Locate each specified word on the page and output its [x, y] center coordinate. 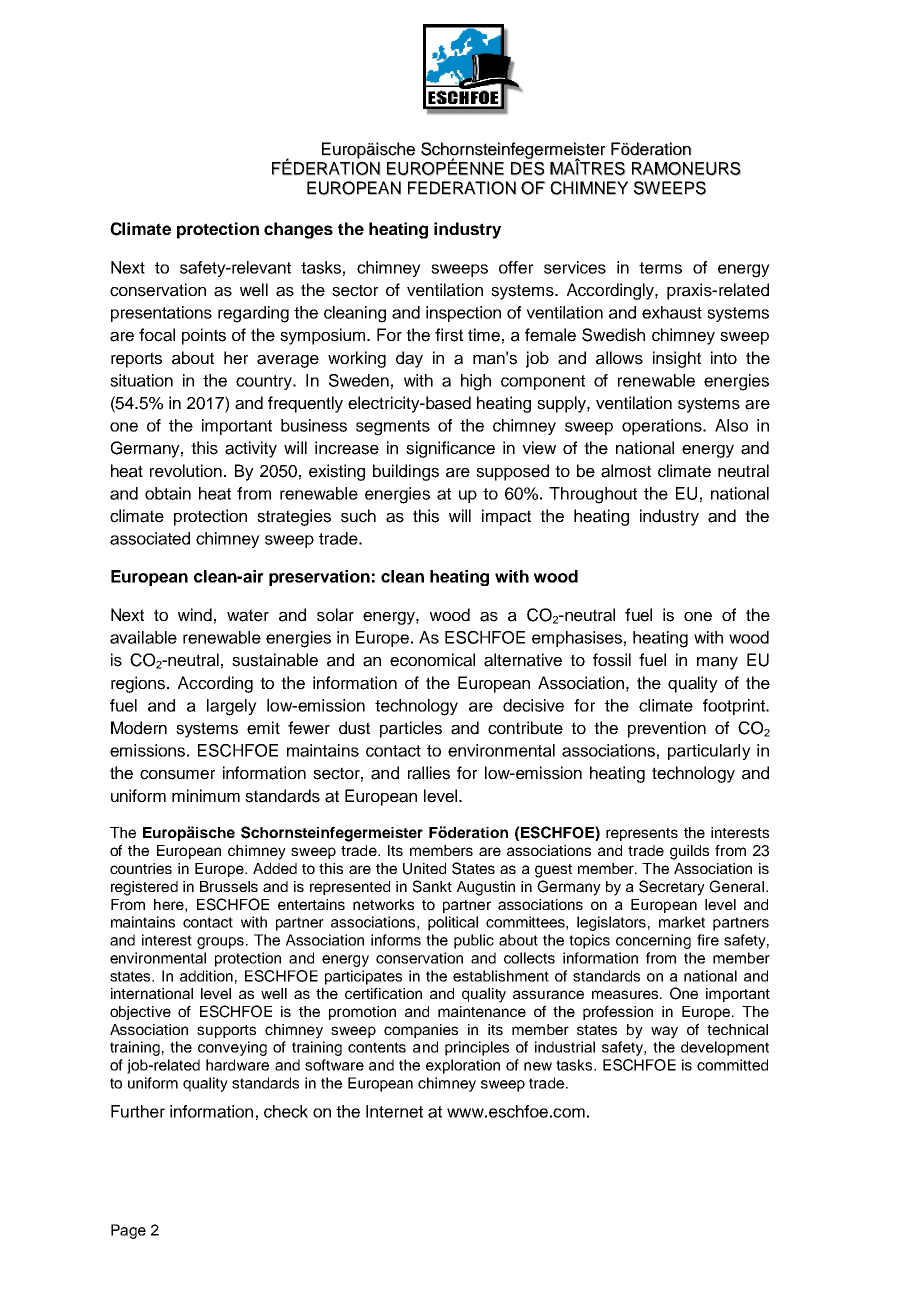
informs [396, 940]
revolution [187, 471]
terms [660, 268]
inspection [463, 314]
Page [128, 1231]
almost [626, 471]
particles [411, 729]
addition [206, 976]
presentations [161, 314]
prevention [667, 729]
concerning [653, 941]
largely [232, 707]
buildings [406, 472]
